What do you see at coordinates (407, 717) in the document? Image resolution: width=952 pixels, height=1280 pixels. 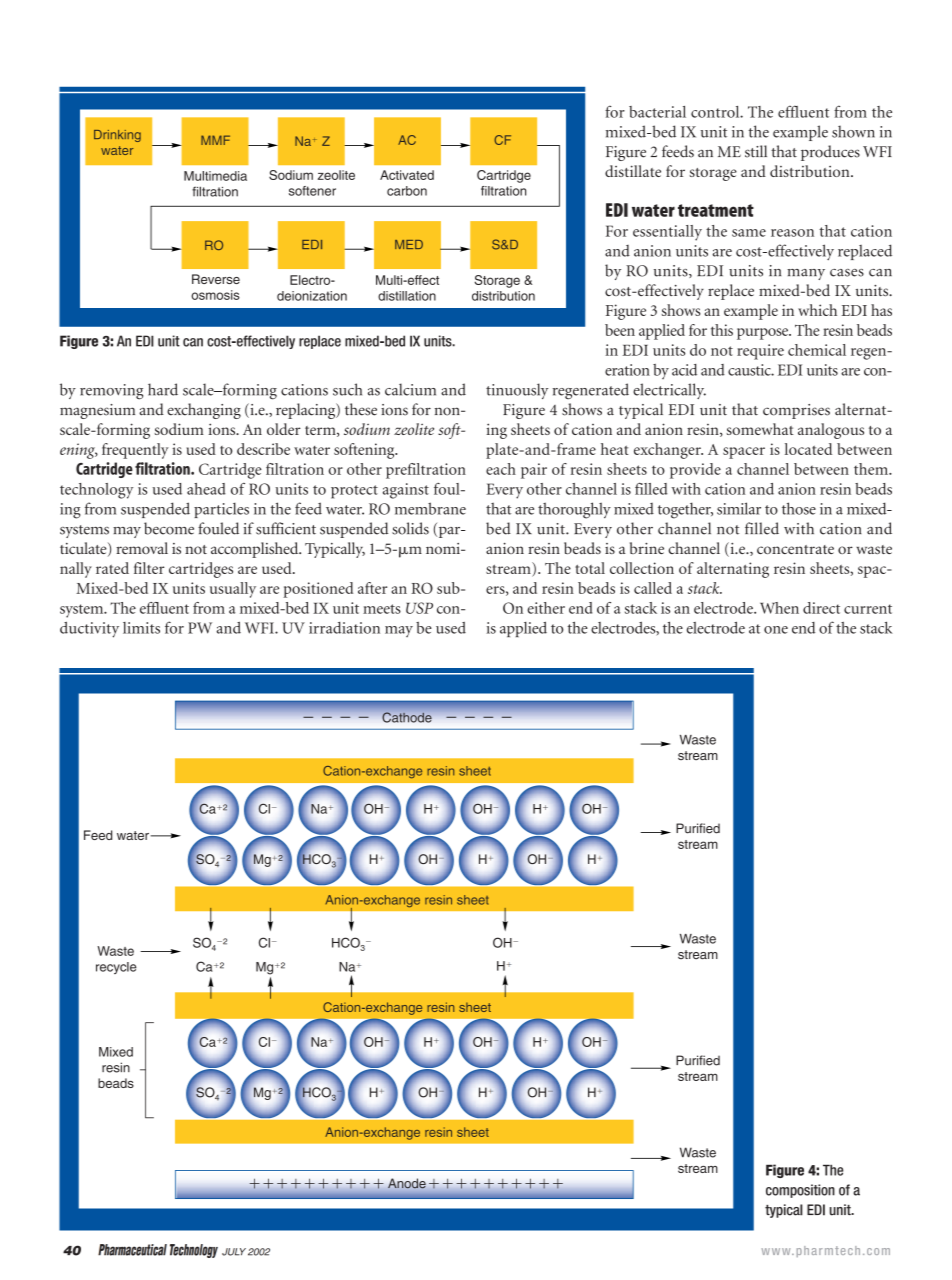 I see `Cathode` at bounding box center [407, 717].
